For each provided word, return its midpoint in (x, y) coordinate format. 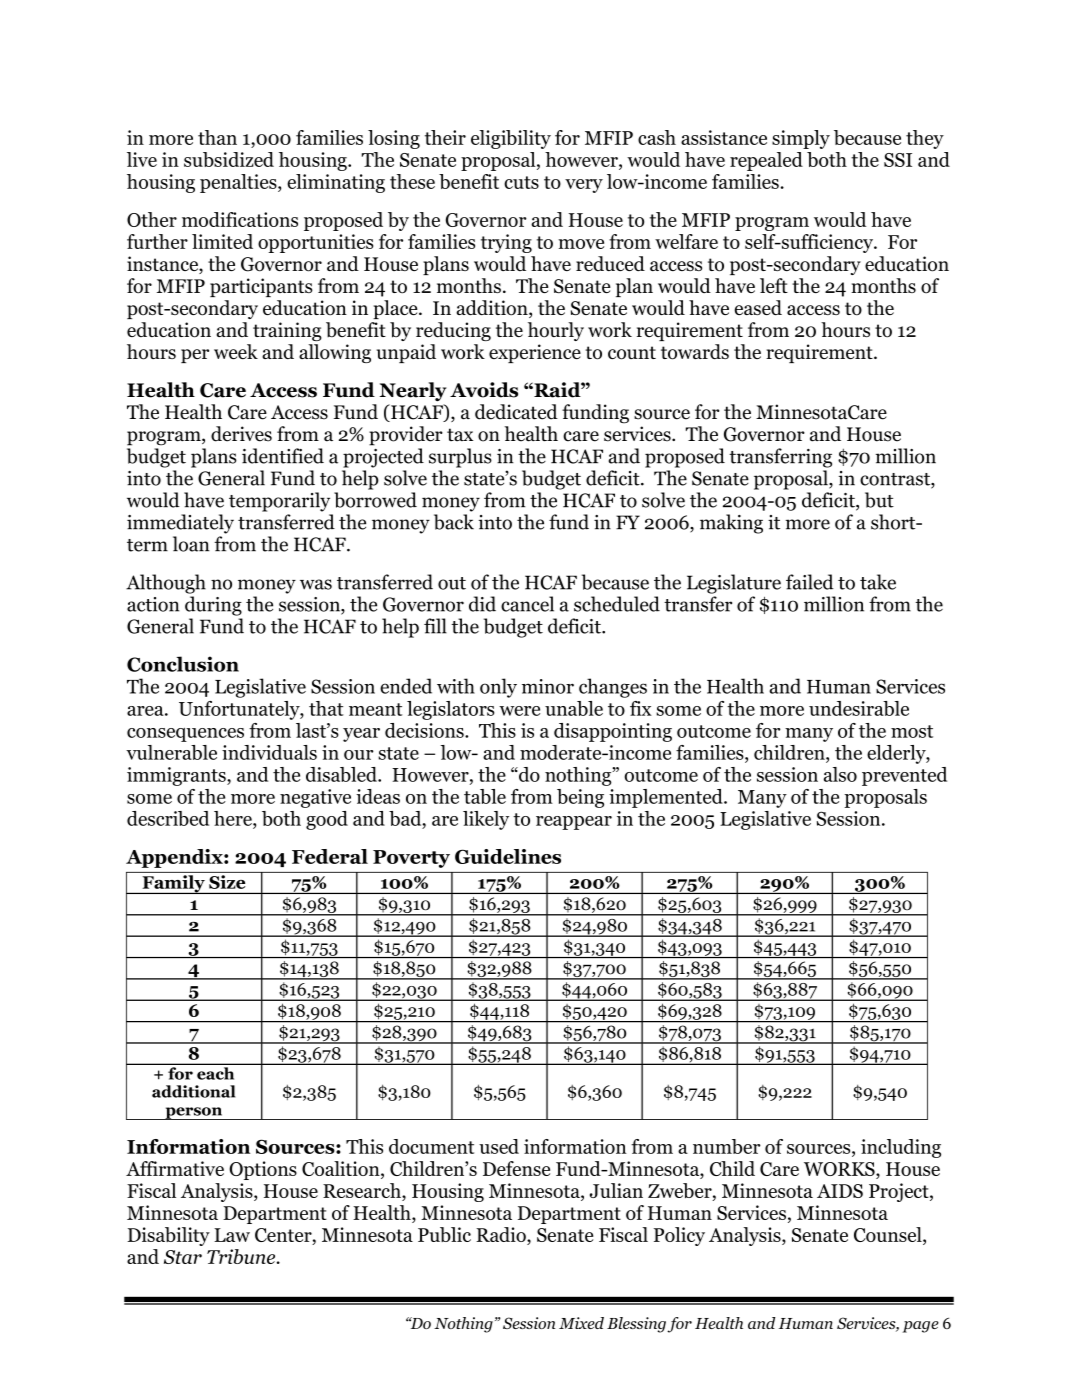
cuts (521, 182)
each (215, 1073)
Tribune (242, 1256)
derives (241, 434)
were (519, 711)
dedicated (516, 412)
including (901, 1148)
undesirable (859, 708)
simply (801, 139)
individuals (269, 752)
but (879, 500)
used (499, 1146)
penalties (239, 183)
